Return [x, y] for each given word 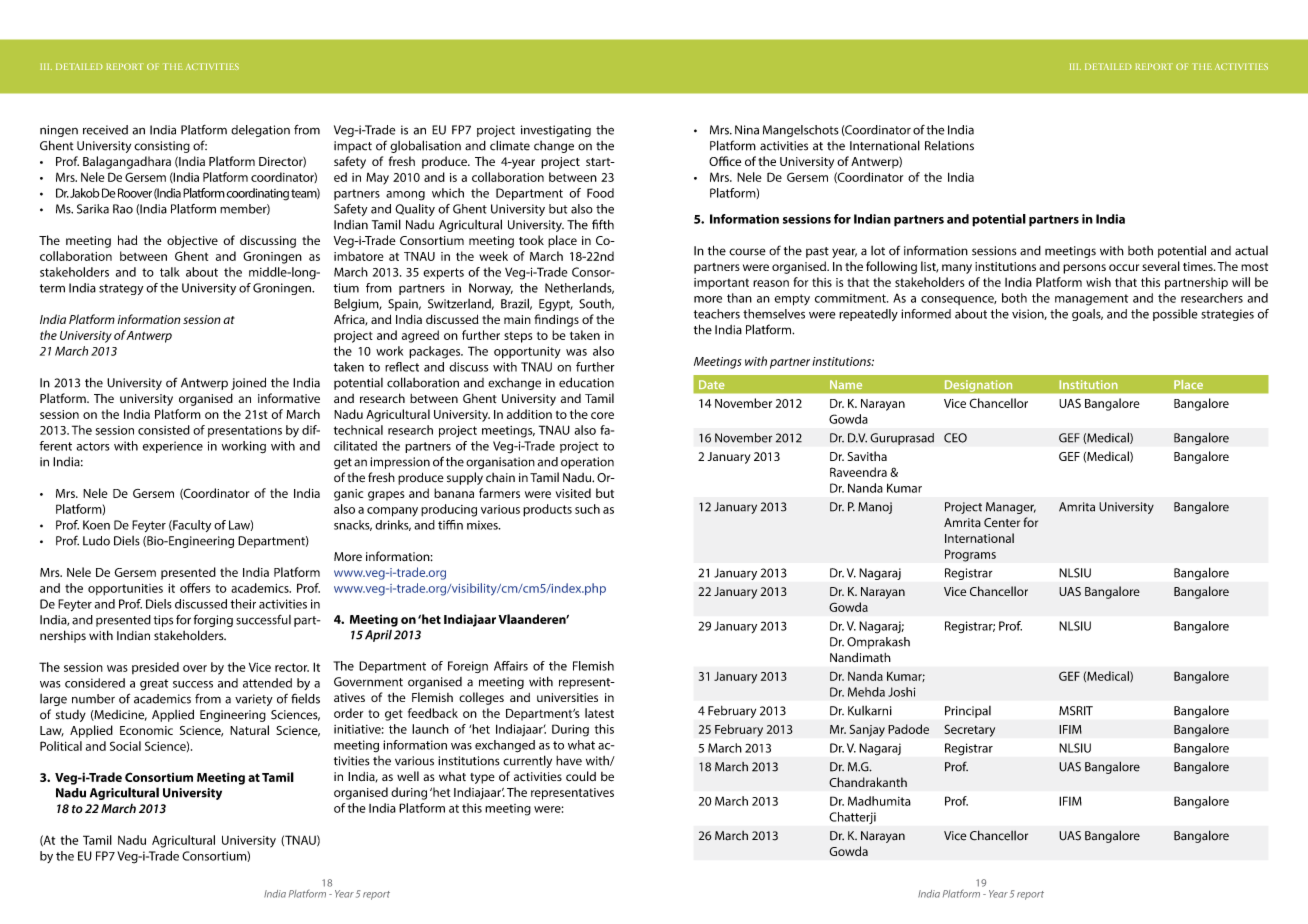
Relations [949, 145]
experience [173, 447]
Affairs [511, 666]
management [1091, 300]
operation [587, 463]
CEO [955, 438]
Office [725, 161]
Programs [970, 555]
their [243, 604]
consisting [162, 147]
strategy [121, 289]
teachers [717, 314]
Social [125, 746]
